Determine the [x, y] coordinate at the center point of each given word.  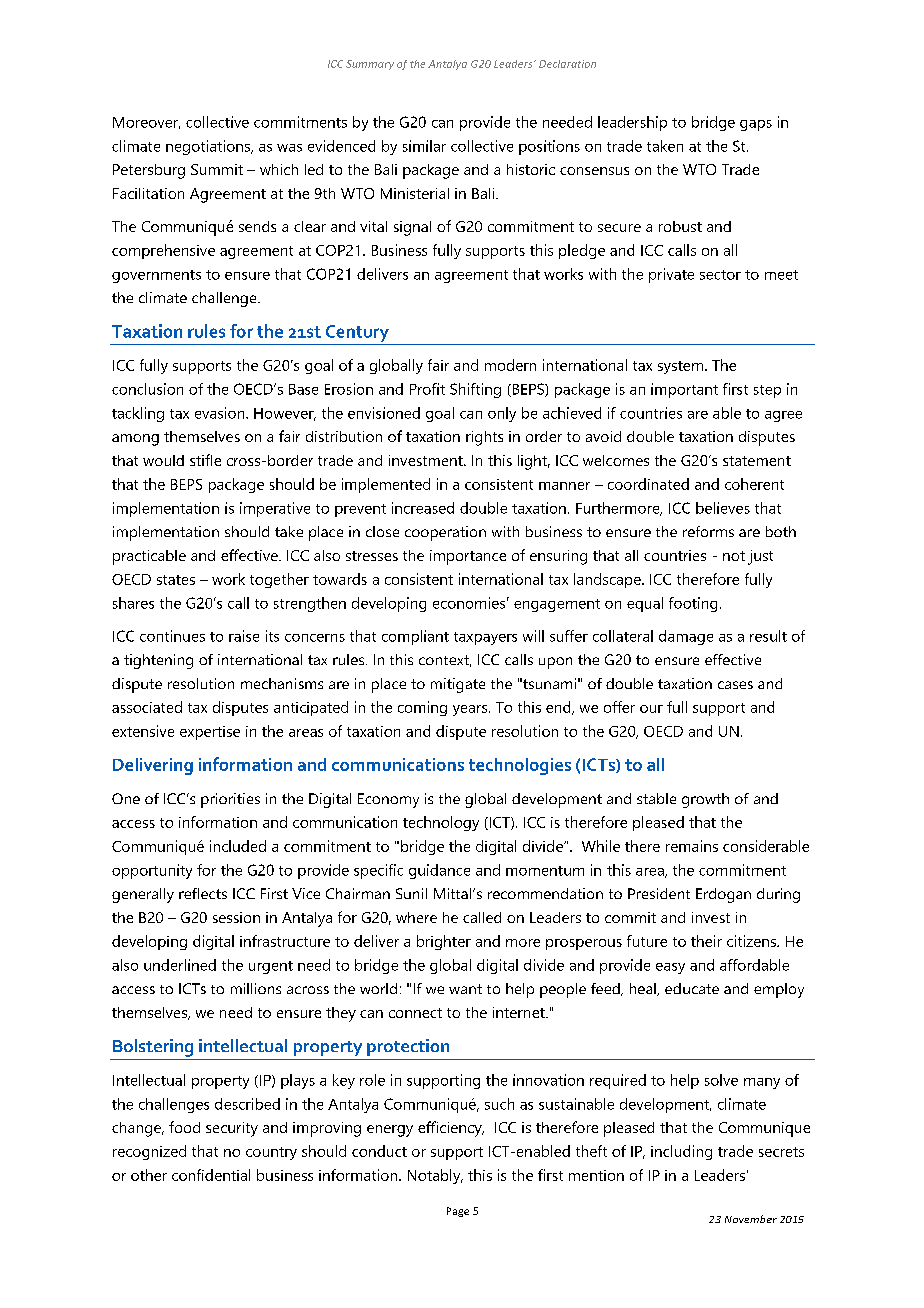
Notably [435, 1176]
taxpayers [485, 638]
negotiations [209, 147]
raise [244, 636]
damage [686, 637]
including [681, 1152]
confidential [211, 1175]
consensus [594, 171]
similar [424, 146]
